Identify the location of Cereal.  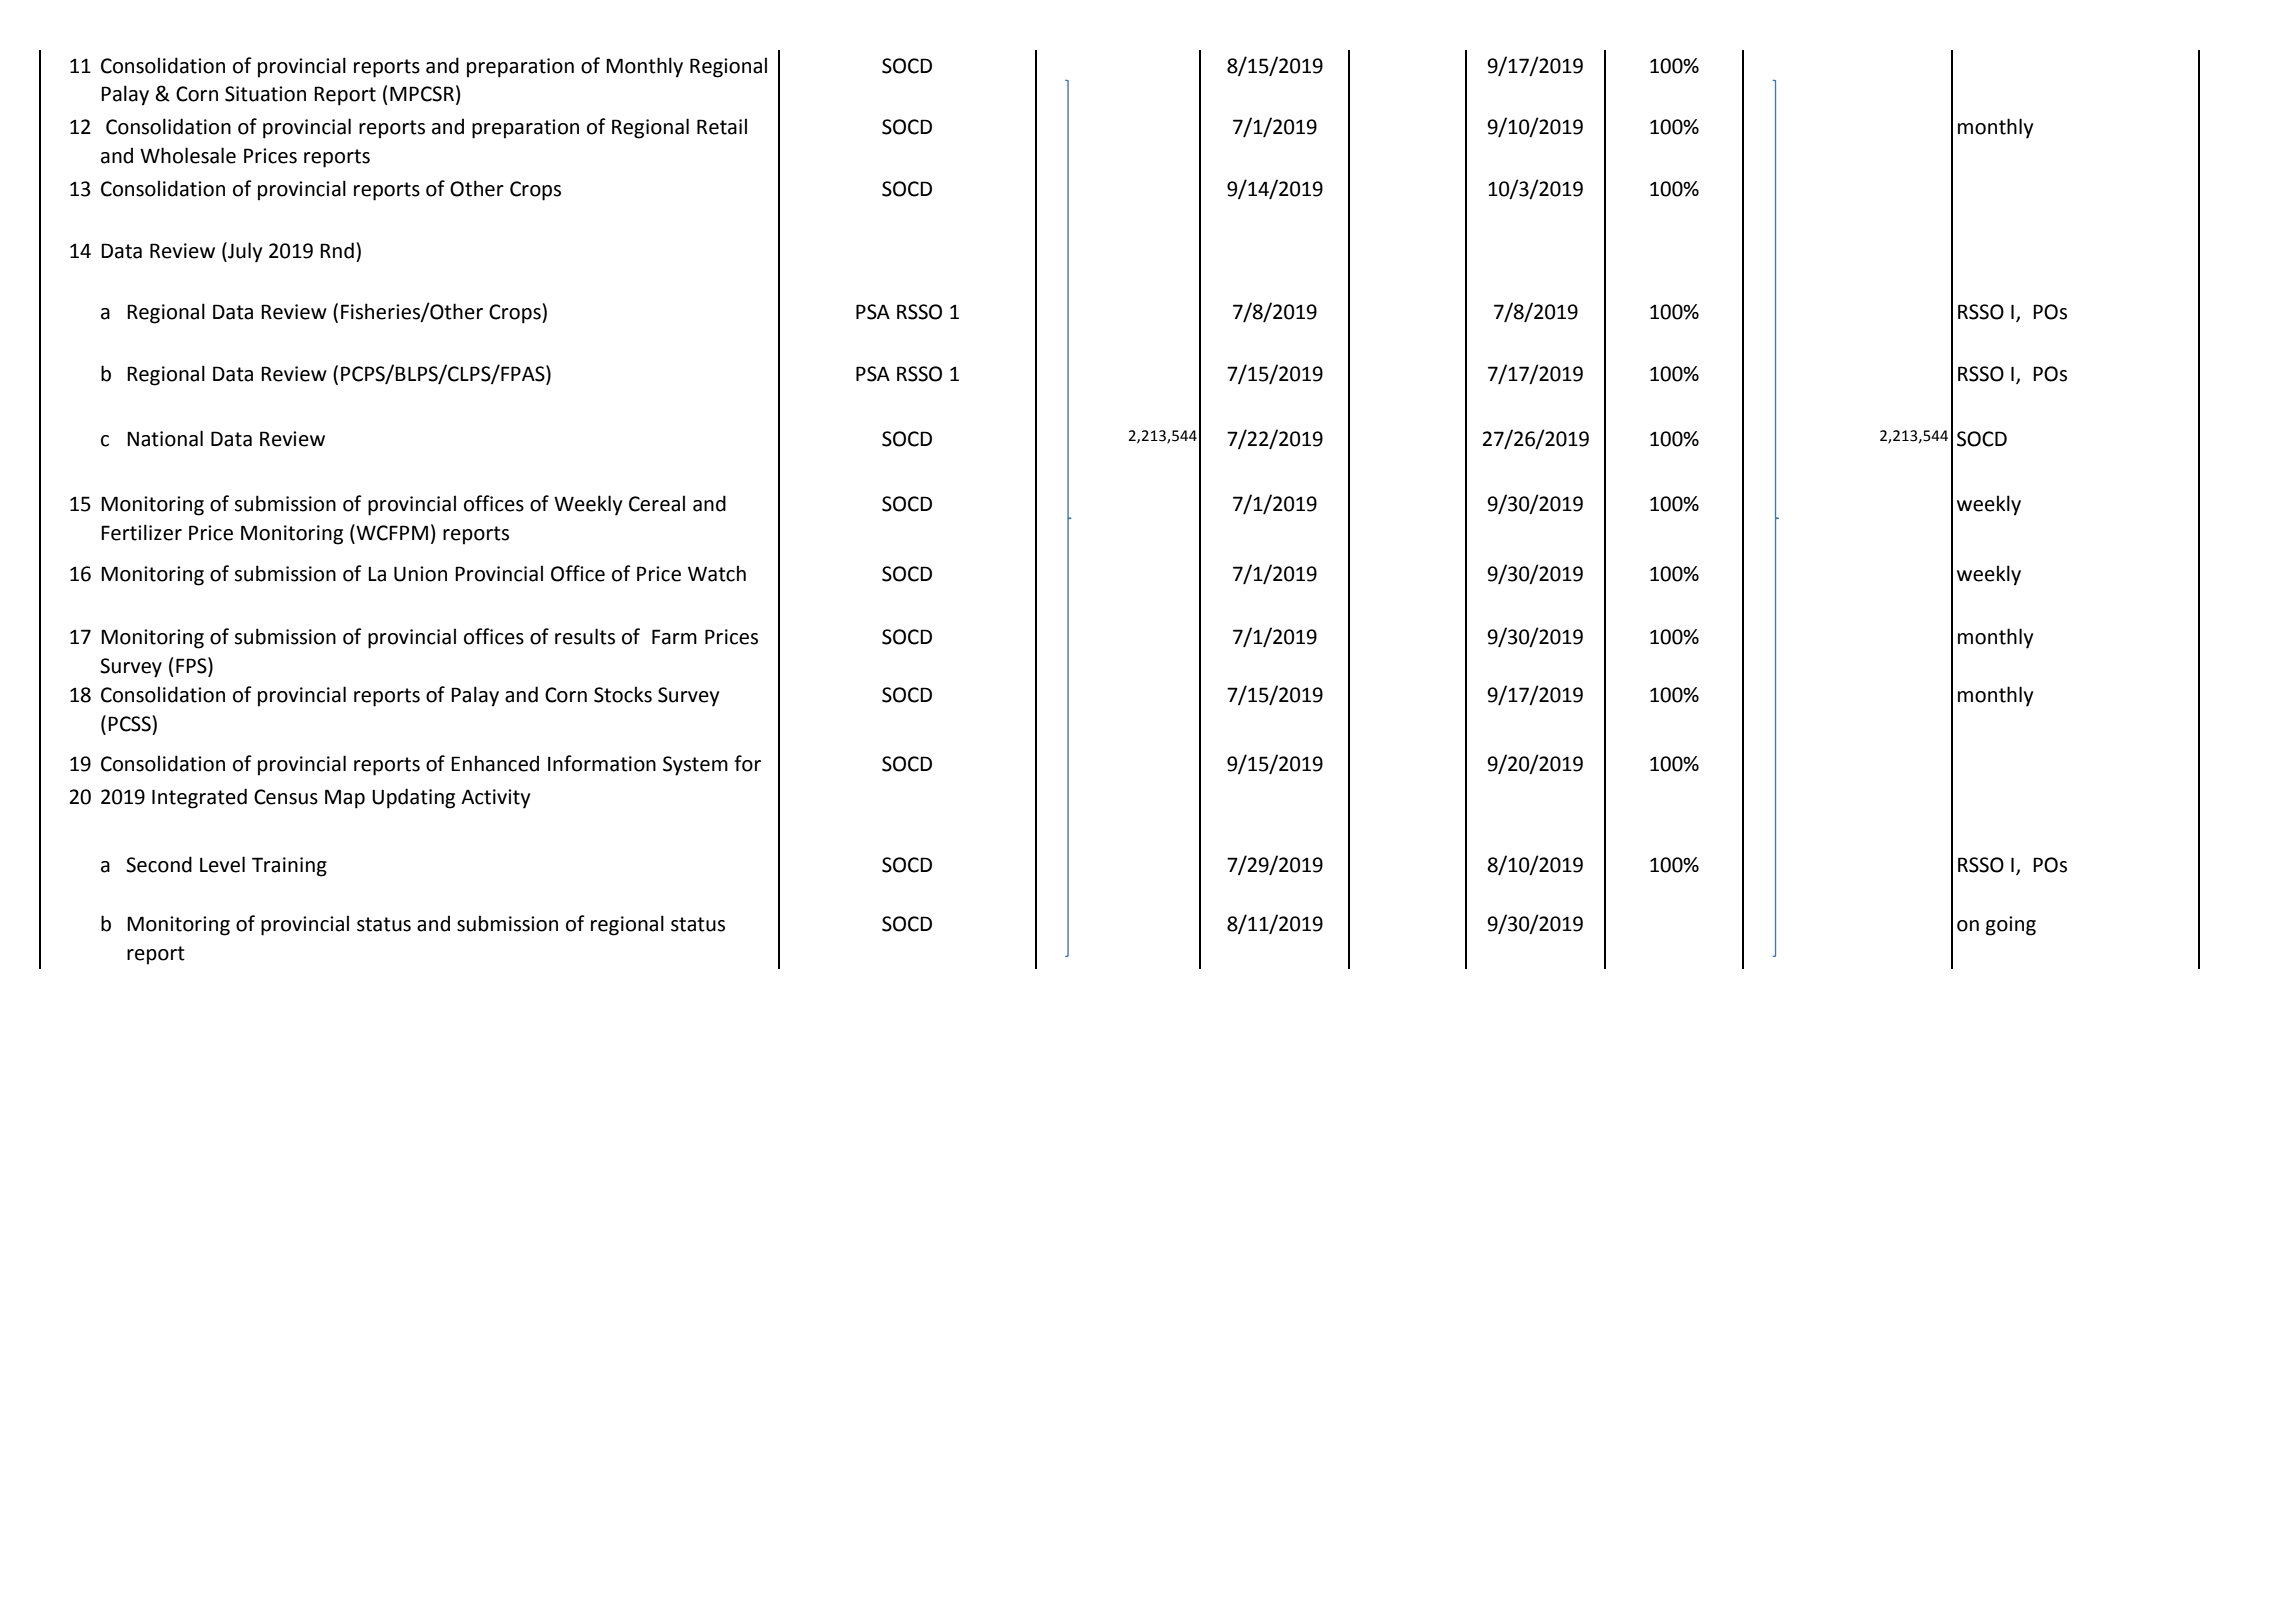
(657, 503).
